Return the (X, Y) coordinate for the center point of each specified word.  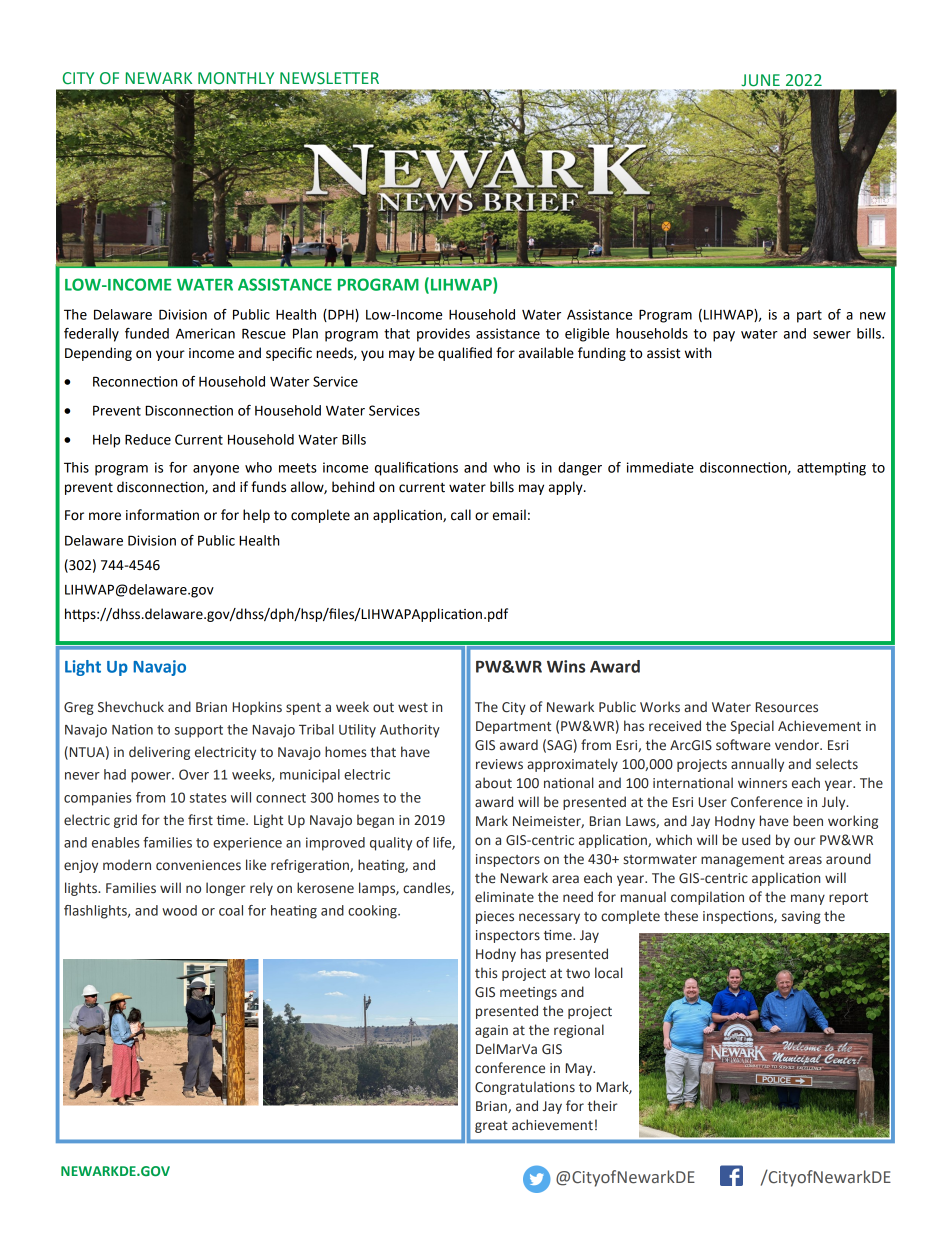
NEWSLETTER (329, 78)
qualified (465, 354)
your (170, 355)
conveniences (198, 865)
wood (179, 910)
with (698, 353)
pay (724, 336)
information (162, 515)
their (602, 1106)
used (756, 840)
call (461, 515)
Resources (787, 707)
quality (391, 844)
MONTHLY (236, 78)
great (491, 1127)
